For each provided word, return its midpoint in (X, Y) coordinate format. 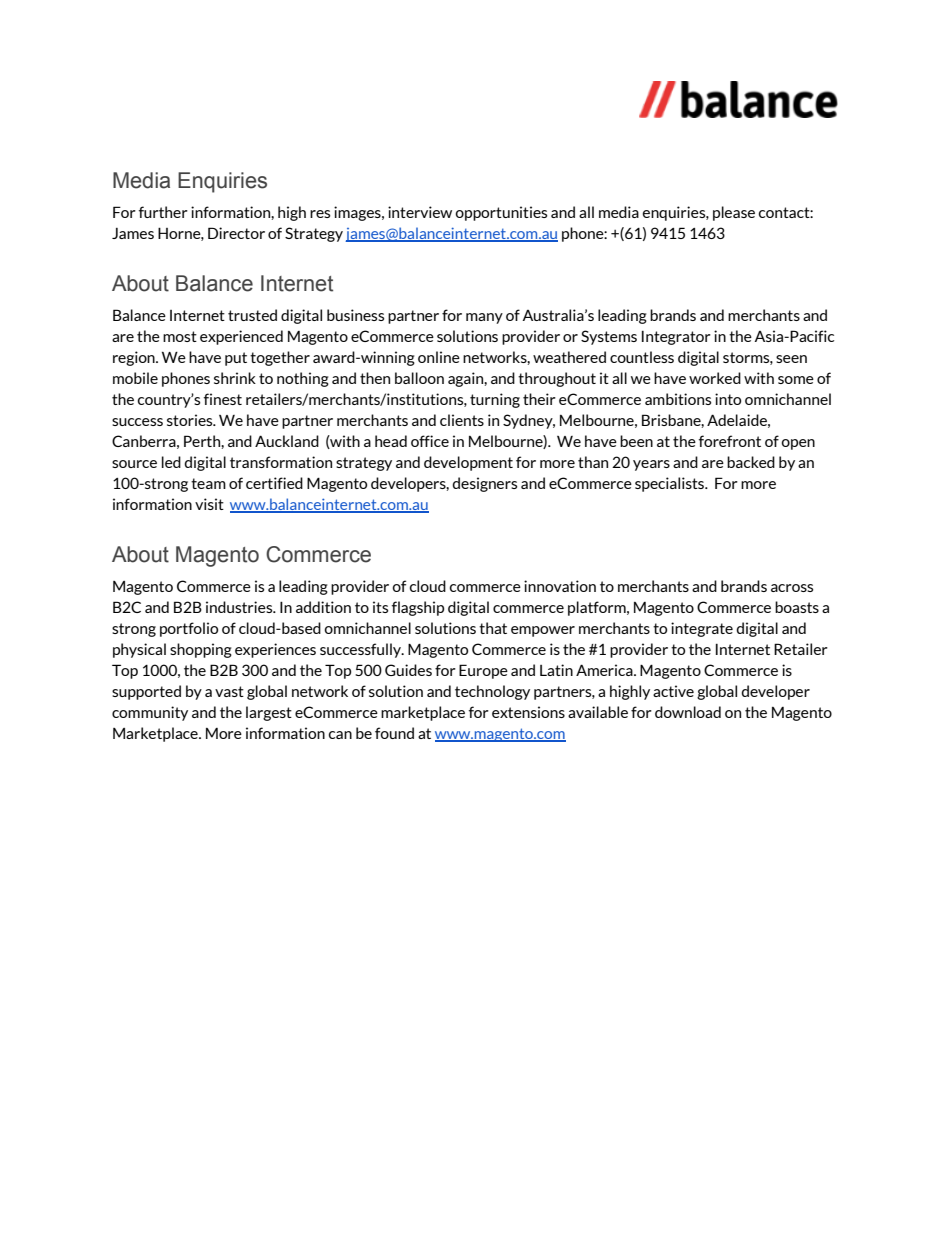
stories (191, 420)
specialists (671, 484)
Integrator (676, 337)
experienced (241, 337)
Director (236, 233)
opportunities (501, 213)
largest (269, 713)
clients (462, 420)
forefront (730, 441)
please (734, 213)
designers (484, 484)
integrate (702, 629)
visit (209, 504)
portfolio (189, 629)
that (493, 628)
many (484, 318)
